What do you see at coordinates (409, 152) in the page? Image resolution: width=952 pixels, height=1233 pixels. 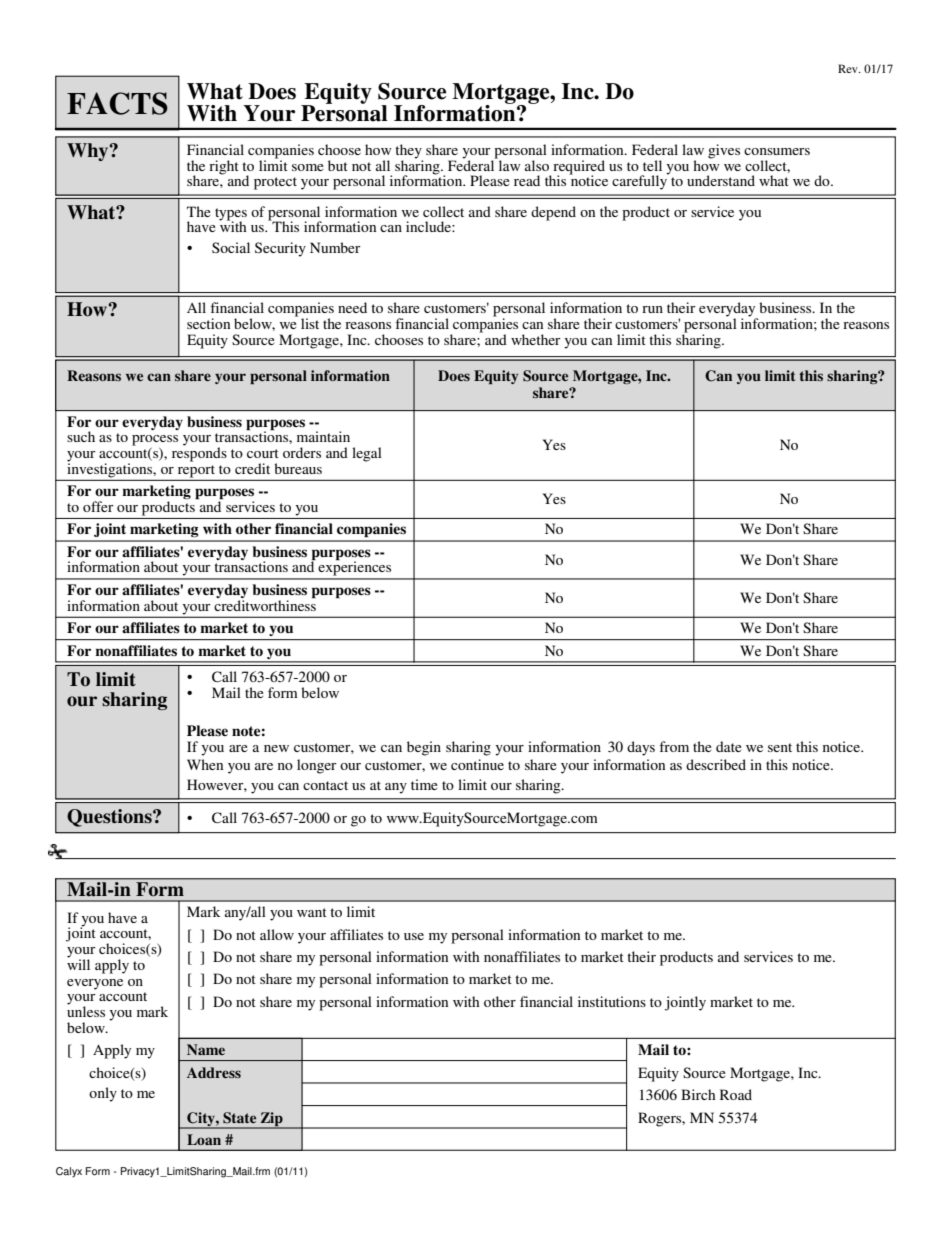 I see `they` at bounding box center [409, 152].
